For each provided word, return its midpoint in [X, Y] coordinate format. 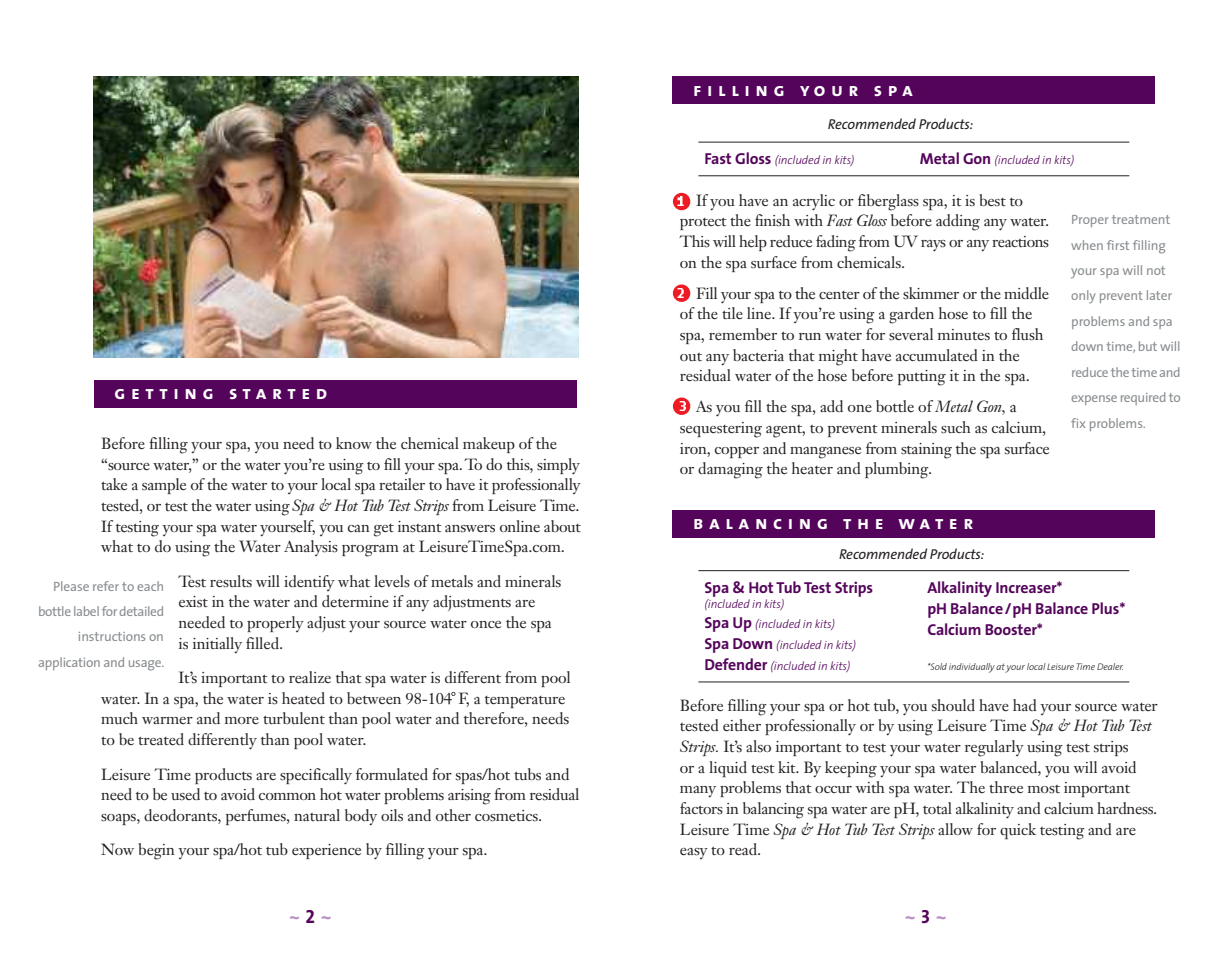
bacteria [758, 355]
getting [164, 394]
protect [703, 224]
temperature [525, 702]
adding [958, 222]
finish [772, 220]
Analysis [311, 548]
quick [1018, 831]
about [562, 526]
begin [156, 851]
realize [310, 677]
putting [922, 378]
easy [694, 853]
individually [972, 668]
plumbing [898, 470]
